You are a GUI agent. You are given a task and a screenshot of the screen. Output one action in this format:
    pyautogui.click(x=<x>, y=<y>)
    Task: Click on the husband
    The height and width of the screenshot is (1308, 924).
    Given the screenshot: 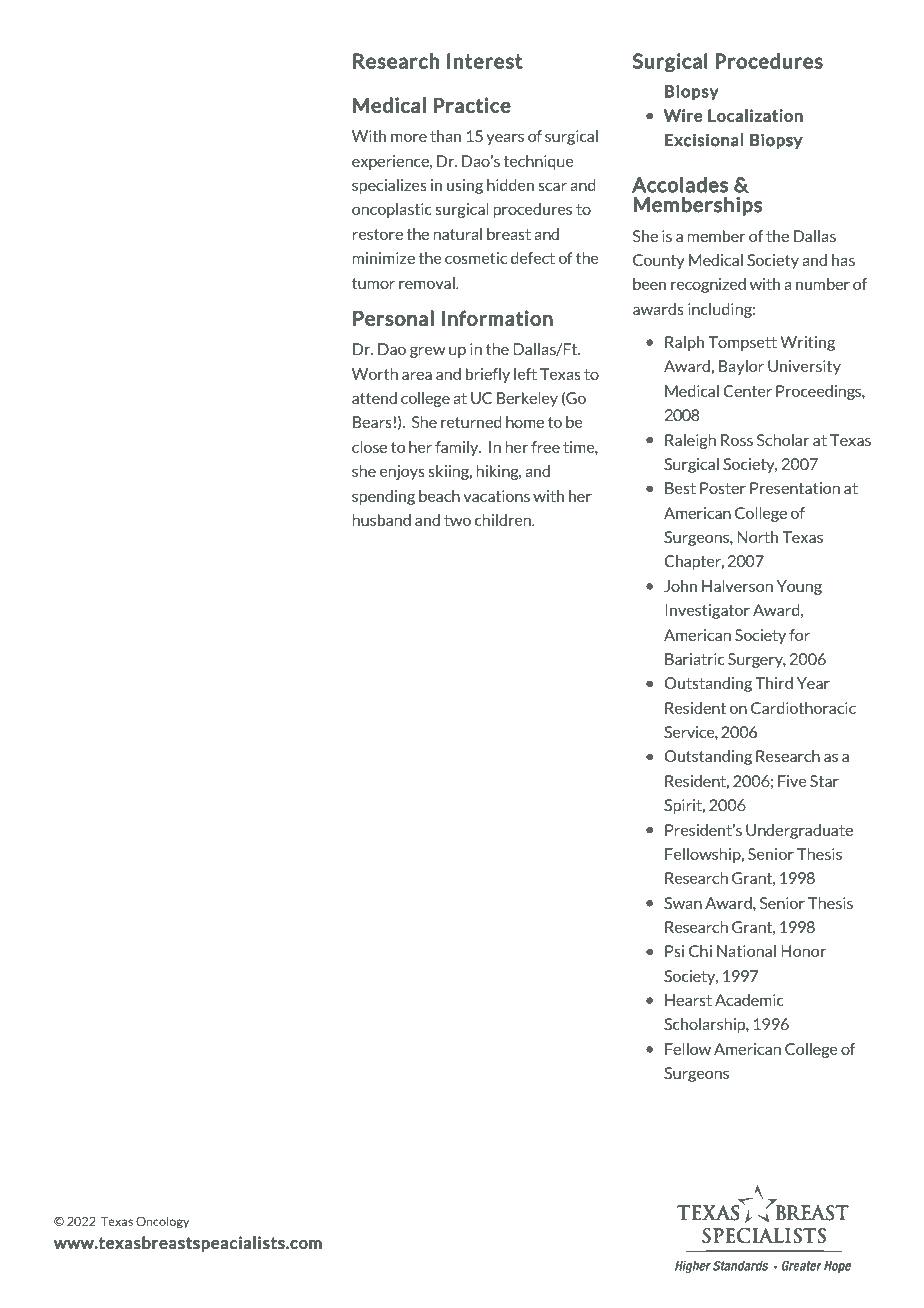 What is the action you would take?
    pyautogui.click(x=381, y=520)
